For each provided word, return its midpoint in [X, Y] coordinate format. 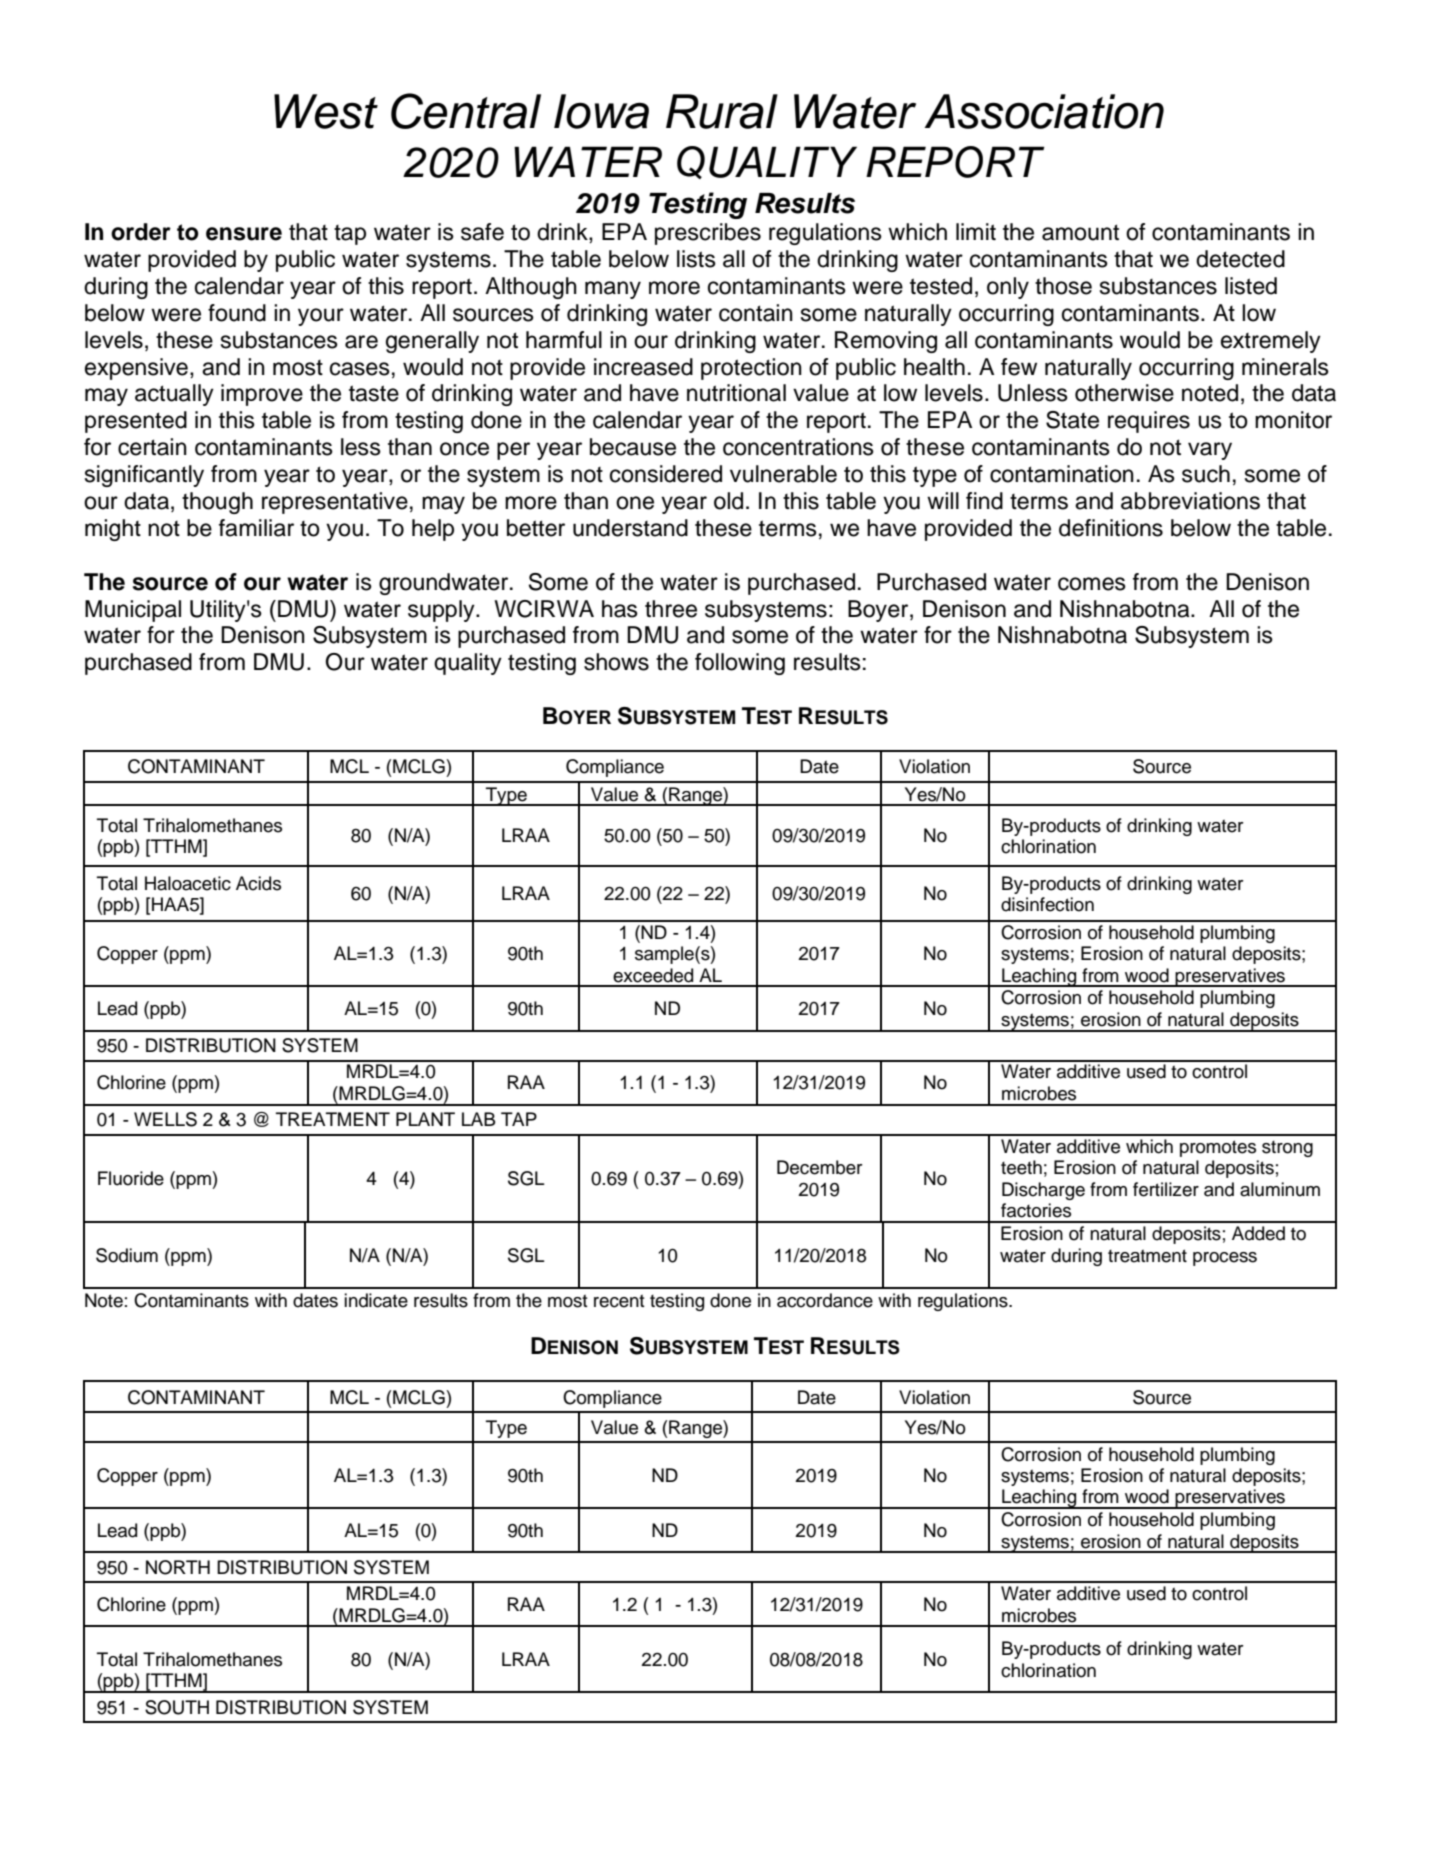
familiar [256, 528]
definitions [1111, 528]
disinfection [1047, 904]
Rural [722, 111]
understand [630, 528]
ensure [244, 234]
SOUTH [177, 1707]
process [1225, 1259]
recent [619, 1301]
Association [1044, 111]
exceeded [653, 975]
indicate [376, 1300]
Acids [258, 883]
